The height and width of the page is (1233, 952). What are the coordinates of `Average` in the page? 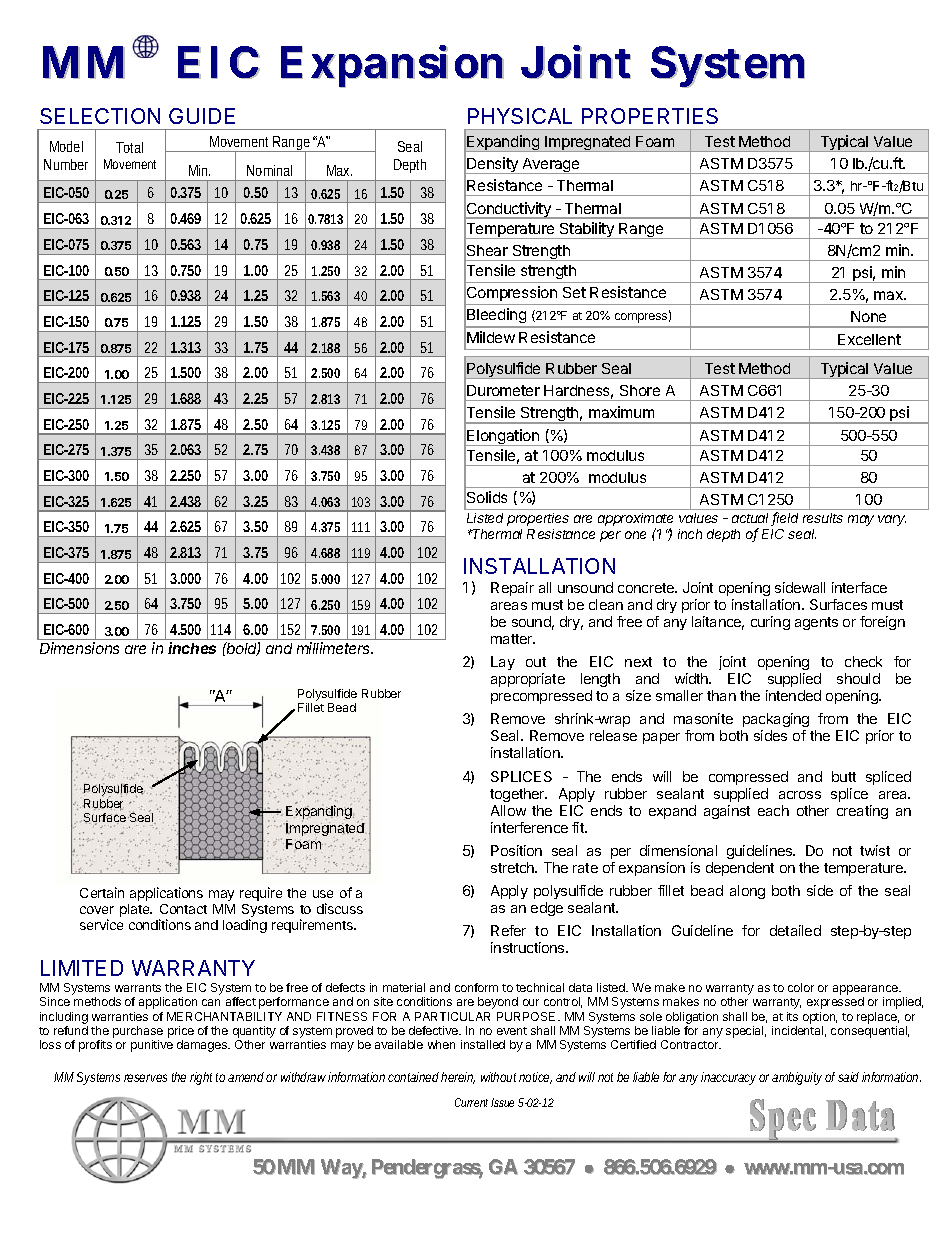 It's located at (551, 166).
